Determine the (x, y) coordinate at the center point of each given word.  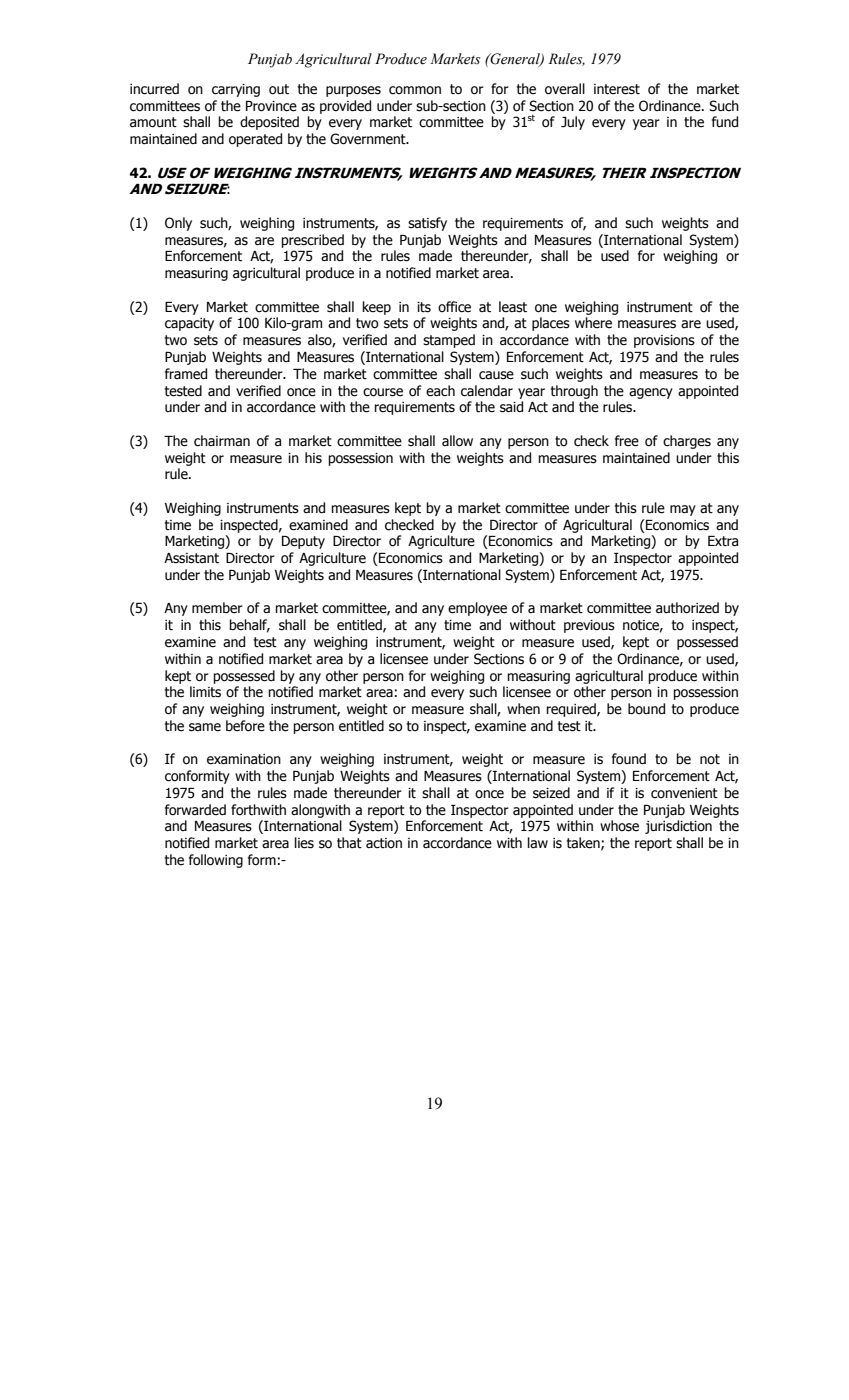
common (415, 90)
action (384, 843)
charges (687, 442)
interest (617, 89)
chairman (222, 441)
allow (457, 441)
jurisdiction (678, 827)
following (216, 861)
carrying (236, 90)
